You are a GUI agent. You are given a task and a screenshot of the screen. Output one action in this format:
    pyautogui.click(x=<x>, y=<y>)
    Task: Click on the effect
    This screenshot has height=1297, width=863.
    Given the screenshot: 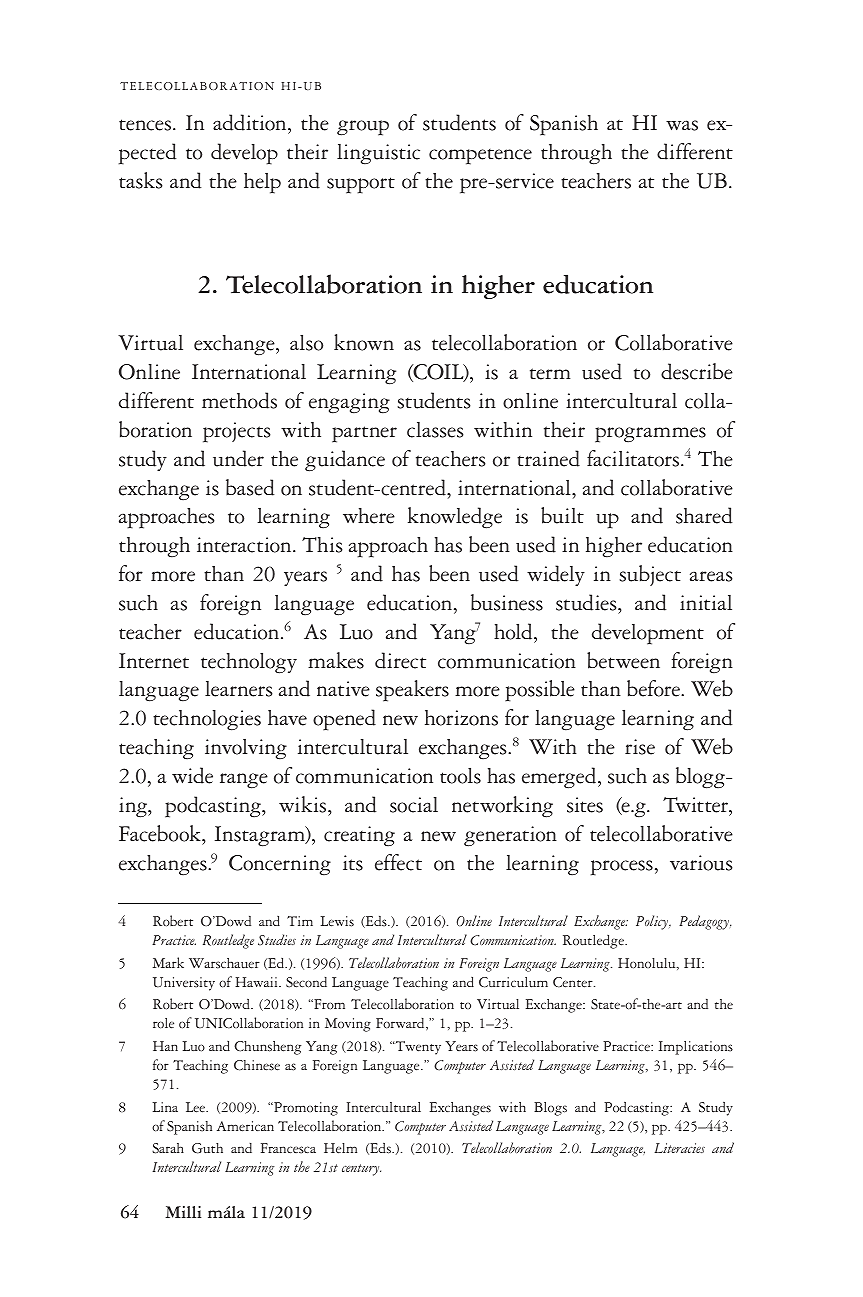 What is the action you would take?
    pyautogui.click(x=398, y=862)
